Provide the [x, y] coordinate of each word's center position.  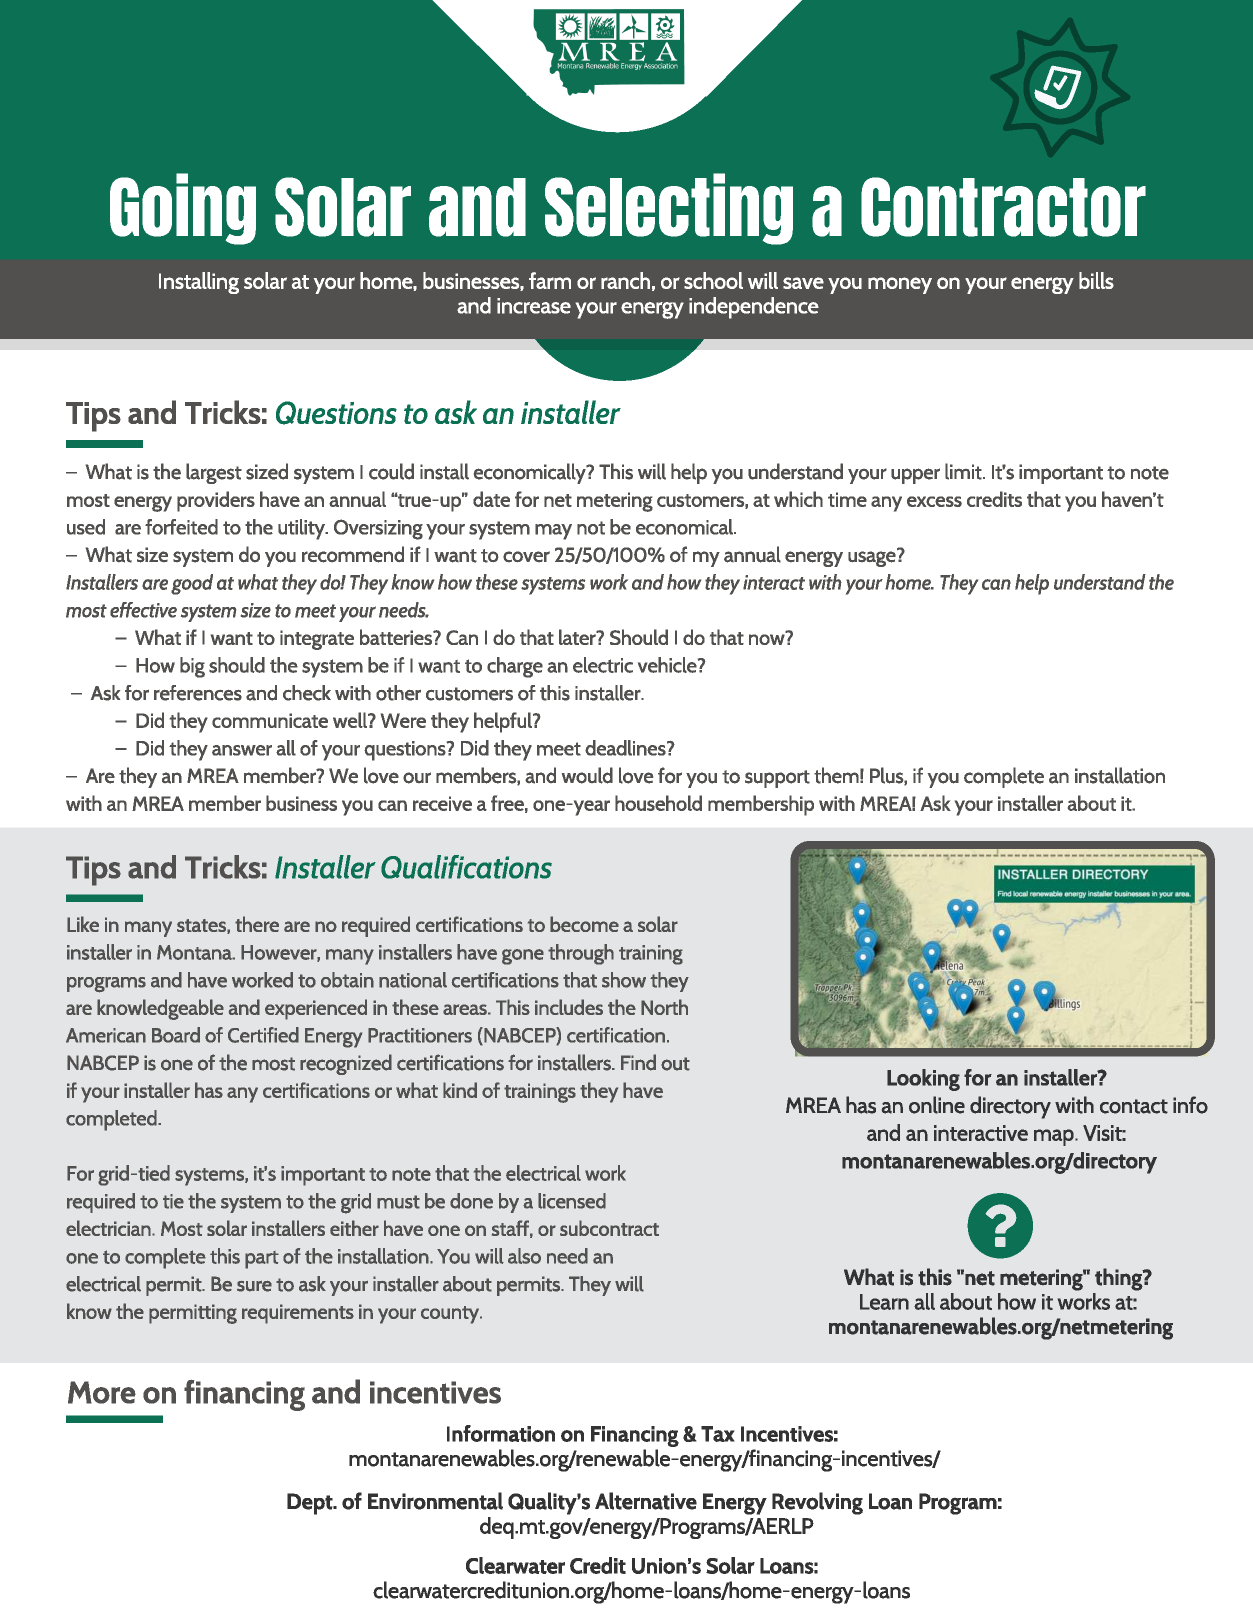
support [777, 779]
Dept [310, 1504]
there [257, 924]
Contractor [1003, 207]
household [658, 803]
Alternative [646, 1501]
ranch [625, 280]
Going [183, 209]
